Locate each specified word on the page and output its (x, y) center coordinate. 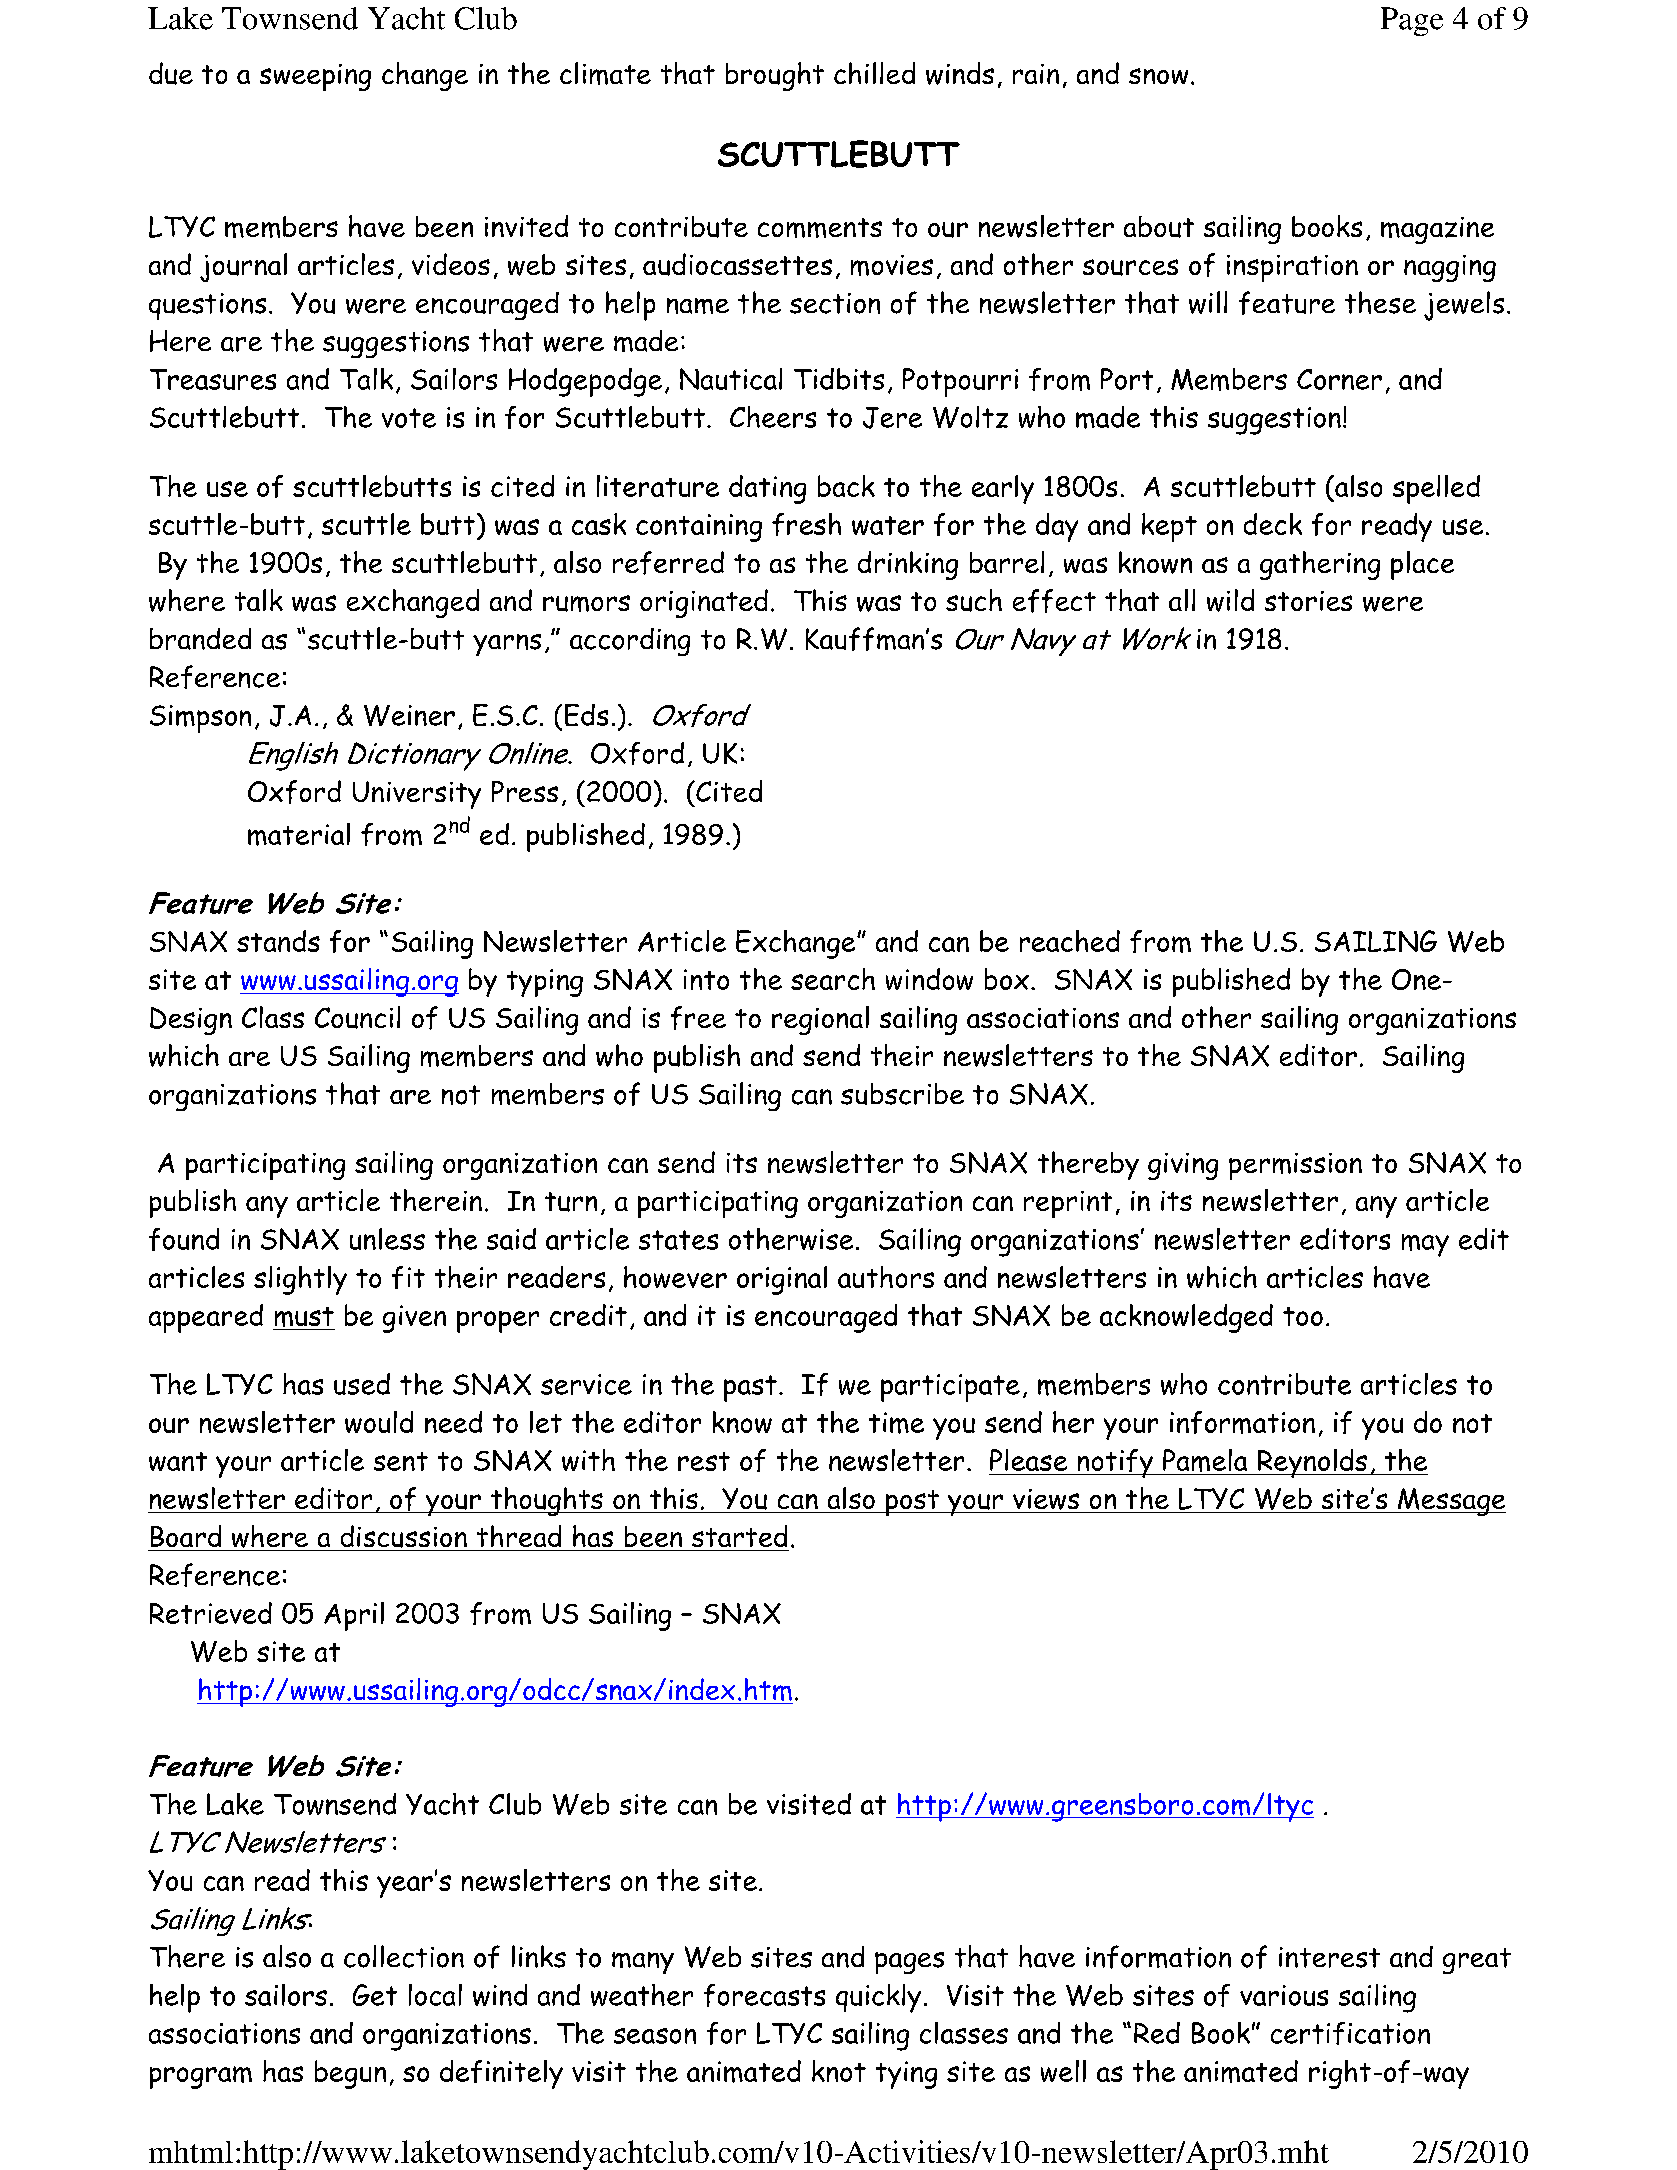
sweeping (315, 77)
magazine (1437, 230)
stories (1308, 601)
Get (375, 1995)
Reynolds (1312, 1463)
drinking (908, 565)
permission (1295, 1166)
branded (200, 639)
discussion (404, 1536)
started (739, 1536)
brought (775, 76)
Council (357, 1017)
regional (820, 1020)
